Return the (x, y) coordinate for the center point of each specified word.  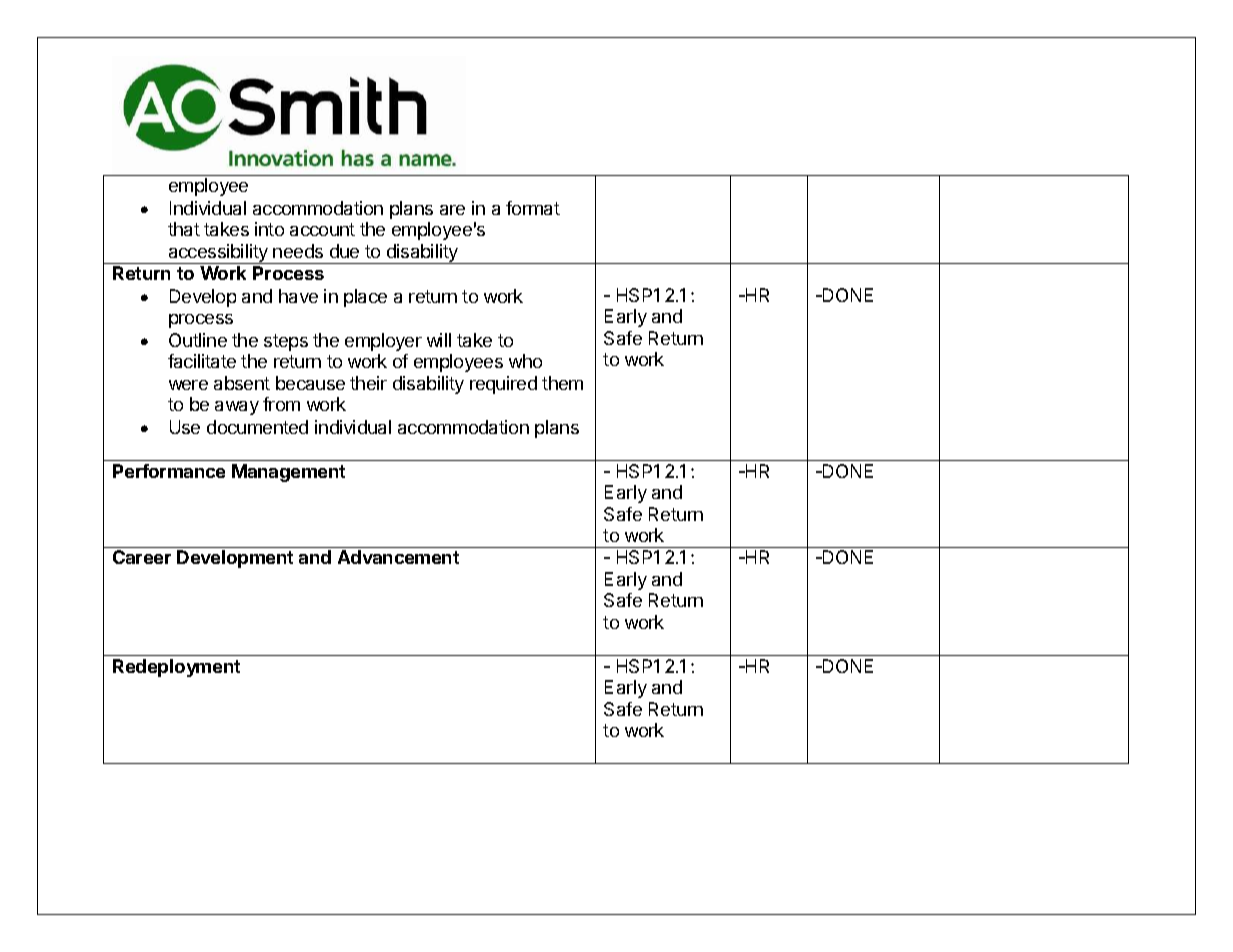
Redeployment (176, 668)
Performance (169, 471)
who (525, 361)
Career (142, 557)
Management (288, 473)
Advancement (398, 557)
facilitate (202, 361)
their (368, 383)
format (533, 208)
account (322, 229)
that (184, 229)
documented (257, 427)
